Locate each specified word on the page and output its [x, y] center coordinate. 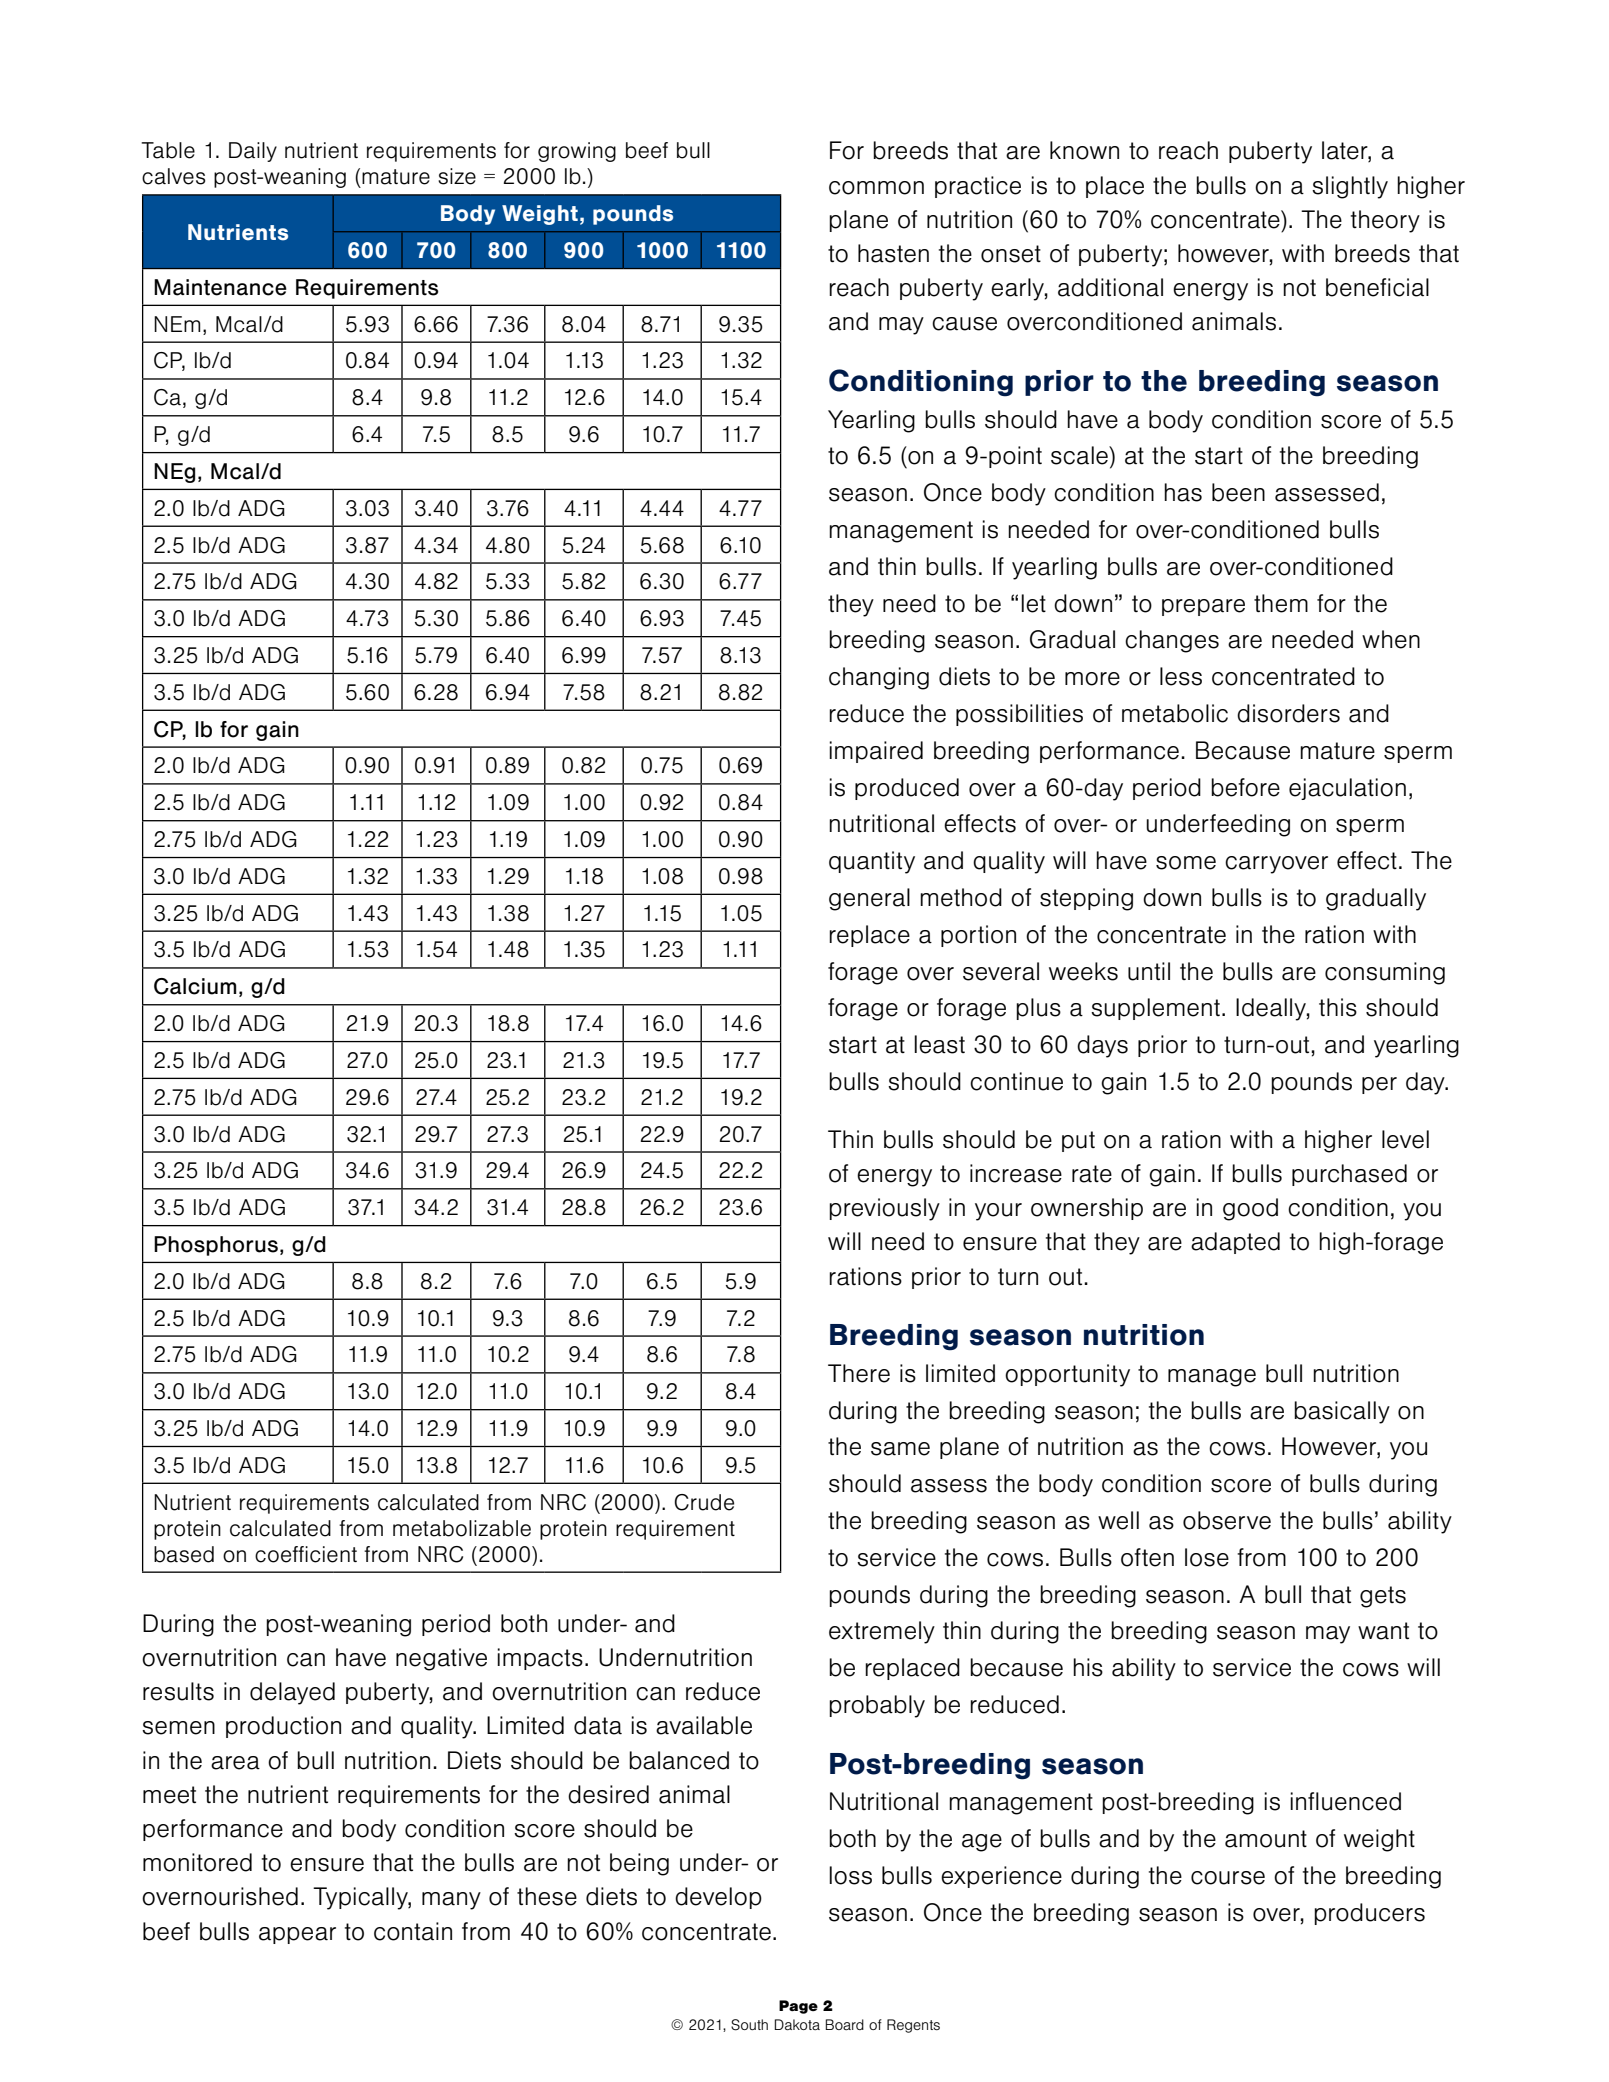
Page [798, 2007]
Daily [253, 152]
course [1228, 1878]
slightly [1350, 187]
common [876, 188]
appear [297, 1935]
